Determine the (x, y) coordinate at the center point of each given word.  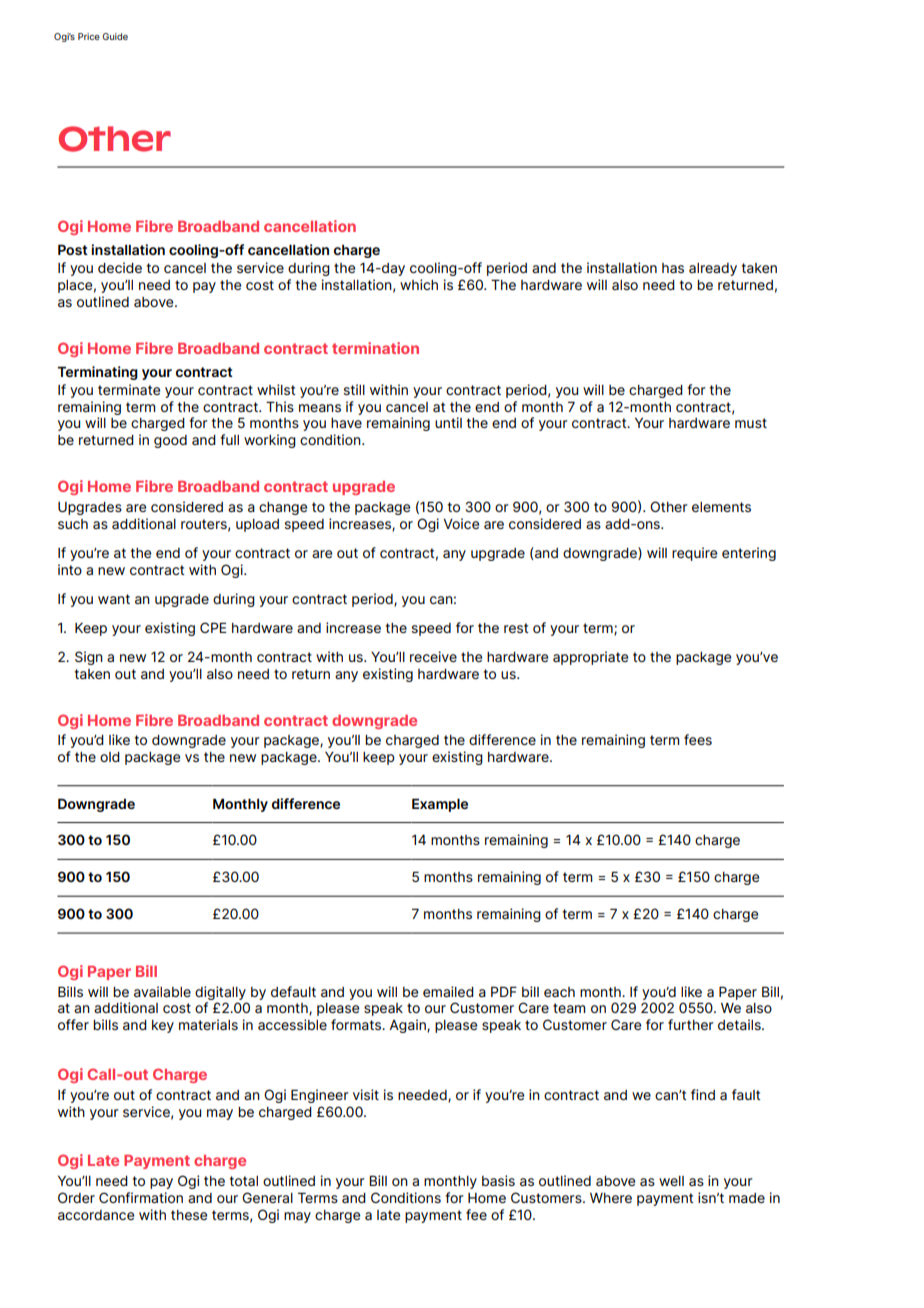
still (354, 389)
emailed (448, 991)
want (114, 599)
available (162, 991)
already (713, 269)
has (673, 268)
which (419, 284)
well (671, 1181)
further (691, 1024)
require (694, 554)
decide (120, 267)
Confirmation (141, 1197)
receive (433, 656)
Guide (115, 36)
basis (498, 1180)
